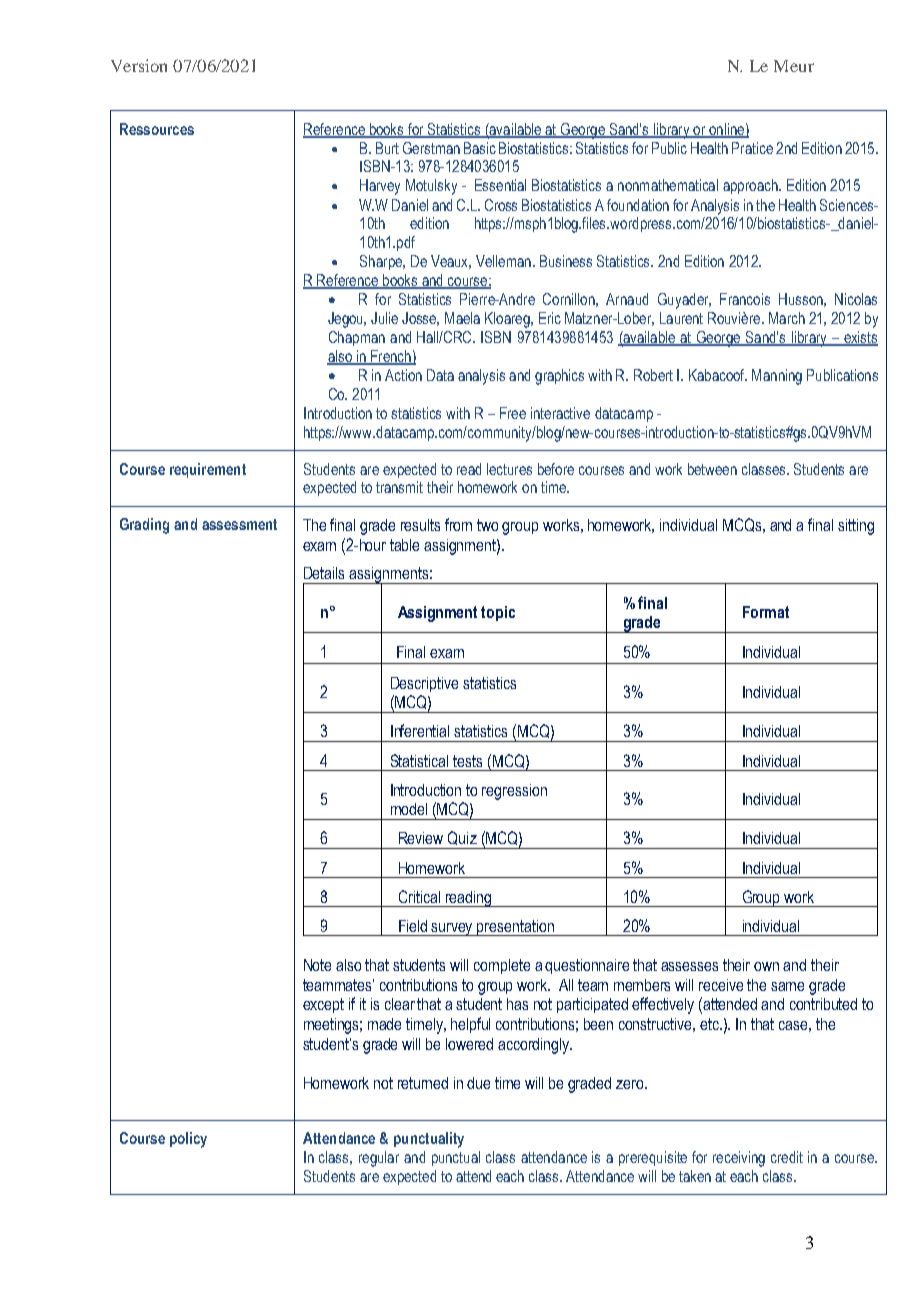 The height and width of the page is (1308, 924). Describe the element at coordinates (188, 1140) in the page. I see `policy` at that location.
